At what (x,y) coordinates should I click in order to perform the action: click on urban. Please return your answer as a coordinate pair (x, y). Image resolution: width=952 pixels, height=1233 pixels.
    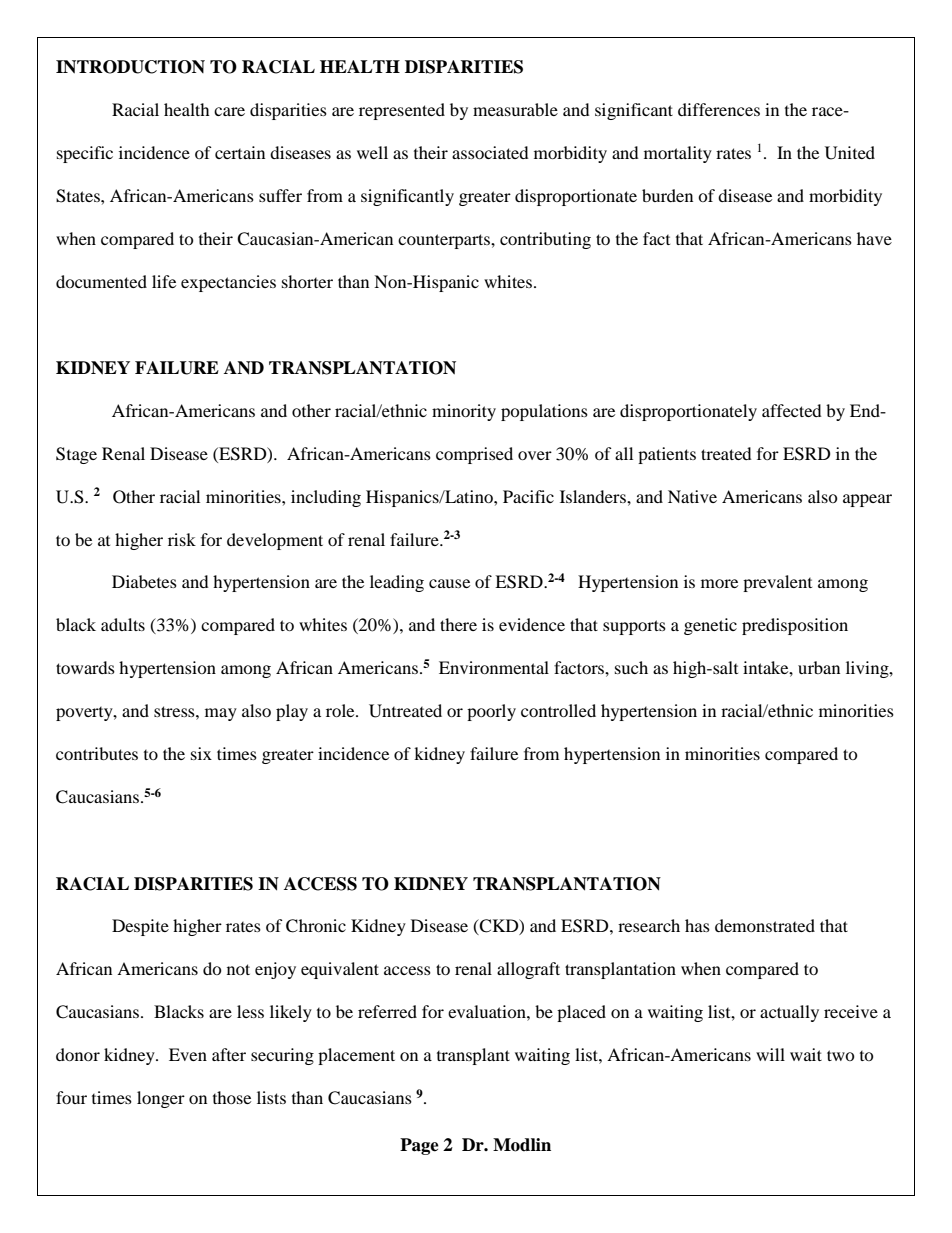
    Looking at the image, I should click on (819, 667).
